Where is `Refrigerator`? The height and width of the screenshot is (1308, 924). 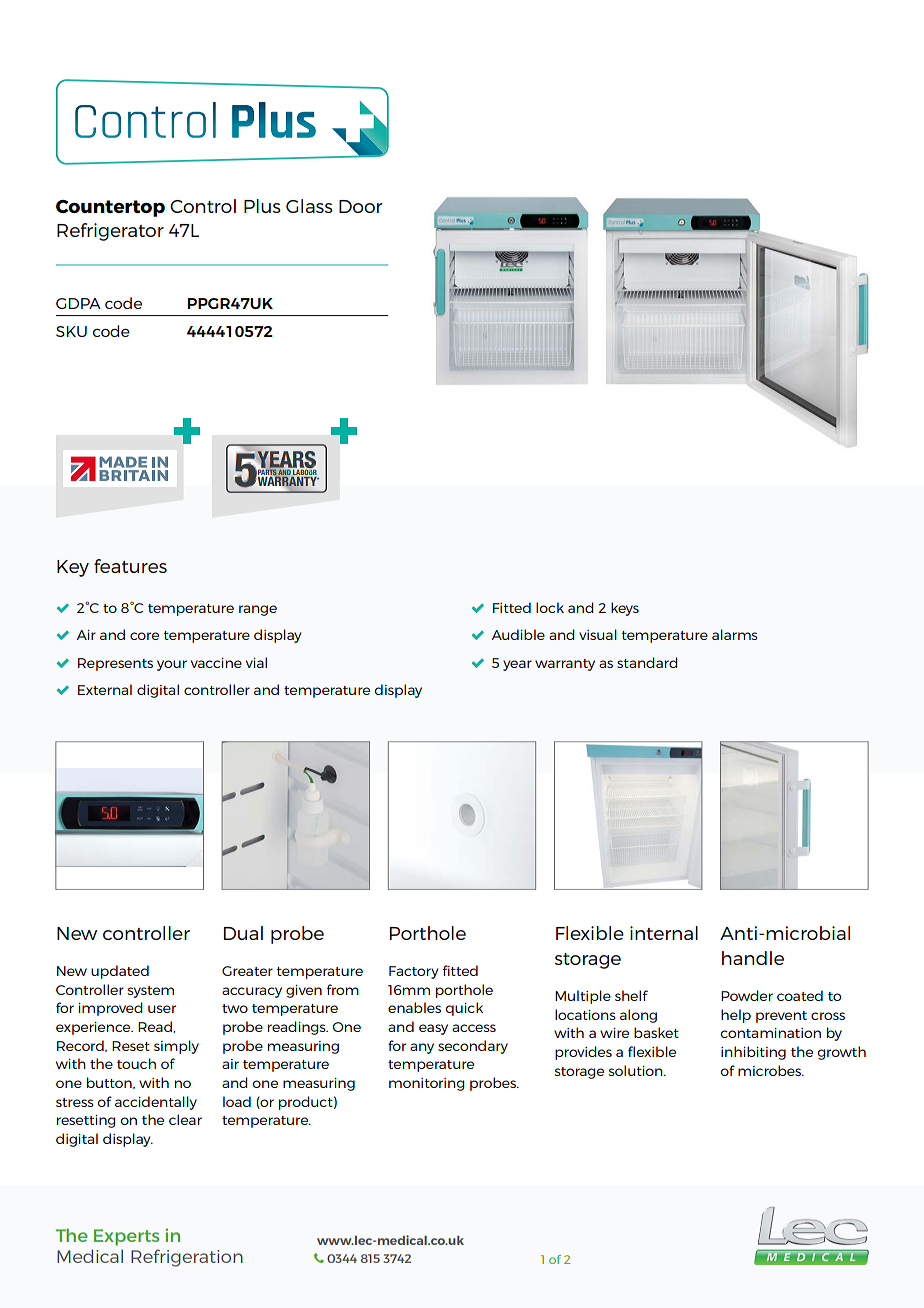
Refrigerator is located at coordinates (110, 232).
